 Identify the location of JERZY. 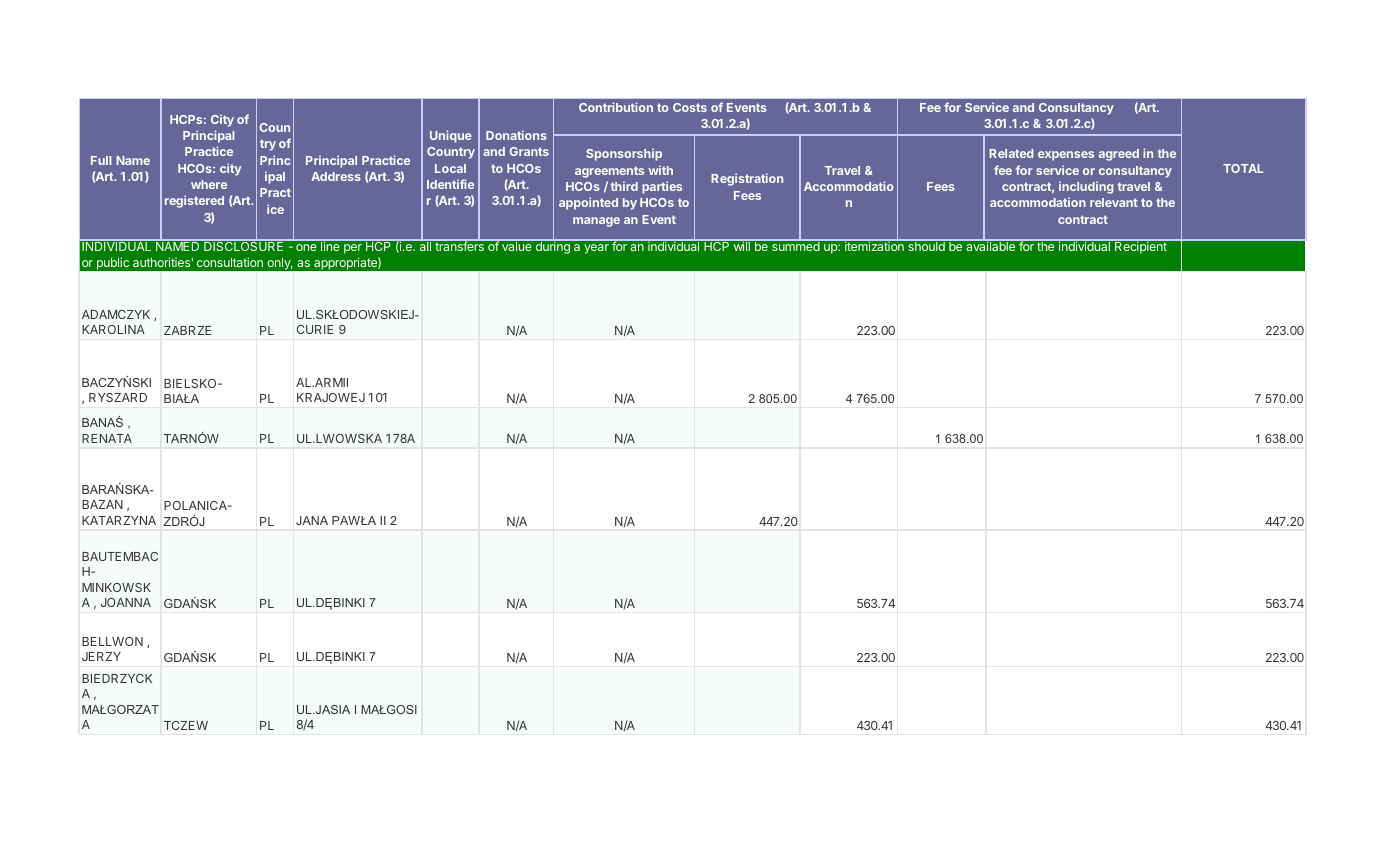
(101, 656).
